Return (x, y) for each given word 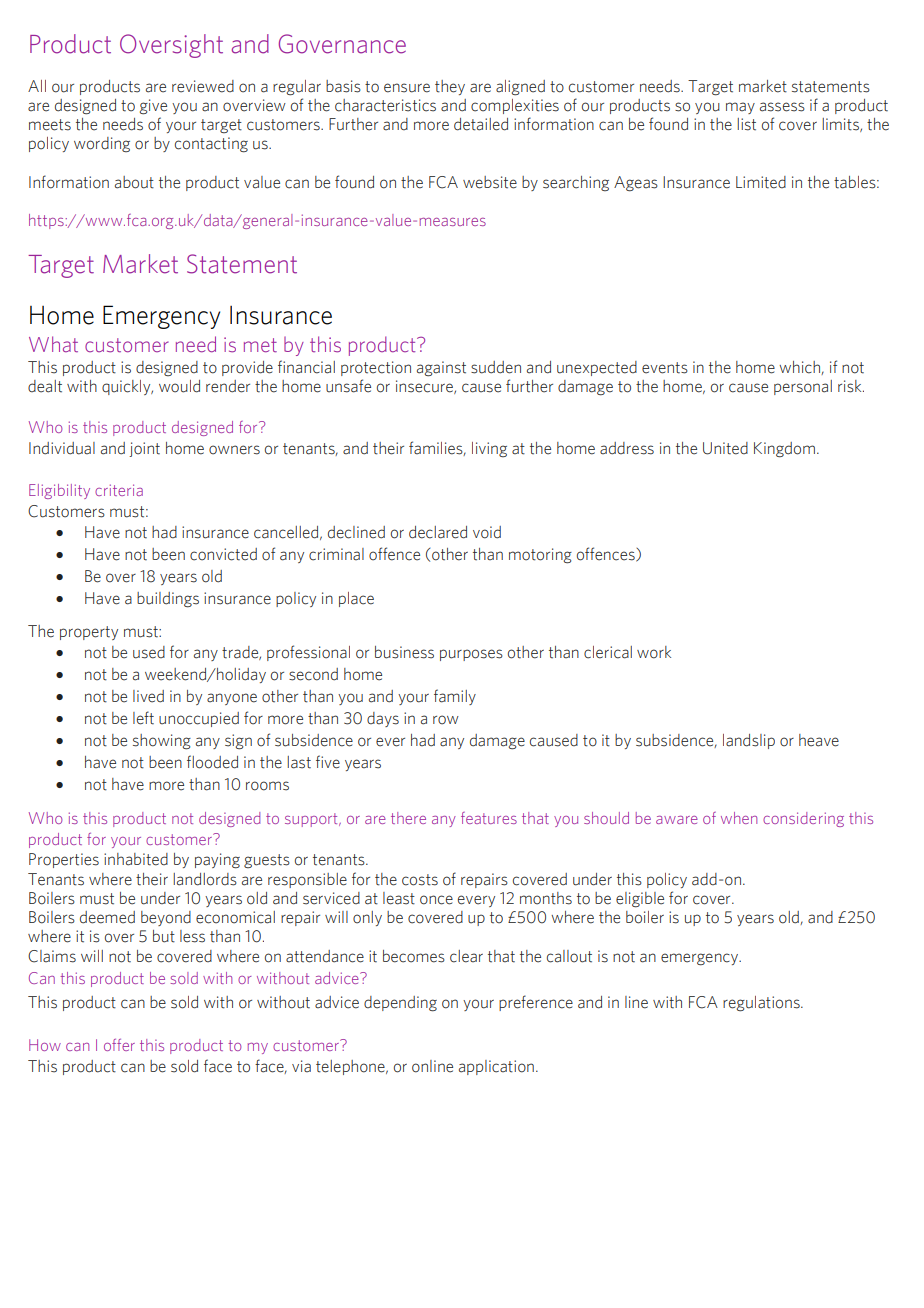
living (489, 449)
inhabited (136, 859)
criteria (119, 490)
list (746, 124)
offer (119, 1045)
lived (148, 696)
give (153, 107)
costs (420, 880)
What (53, 344)
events (665, 368)
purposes (471, 655)
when (739, 818)
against (441, 369)
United (725, 448)
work (654, 652)
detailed (481, 124)
